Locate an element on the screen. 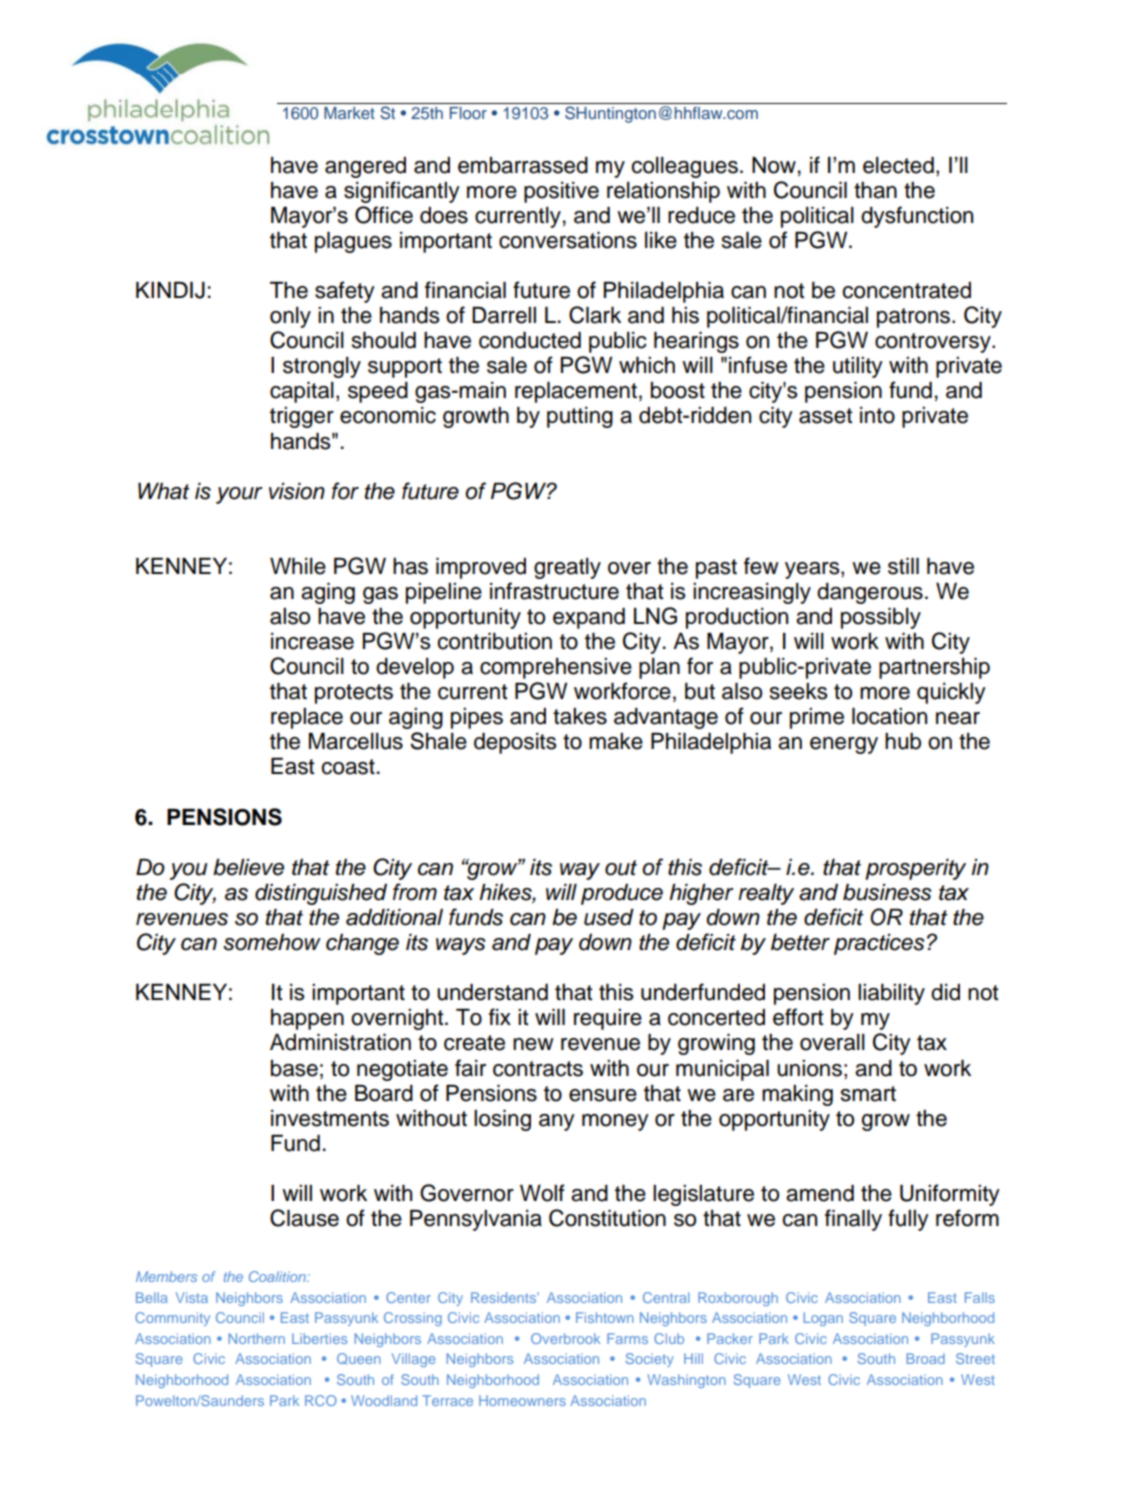 Image resolution: width=1147 pixels, height=1485 pixels. believe is located at coordinates (248, 867).
